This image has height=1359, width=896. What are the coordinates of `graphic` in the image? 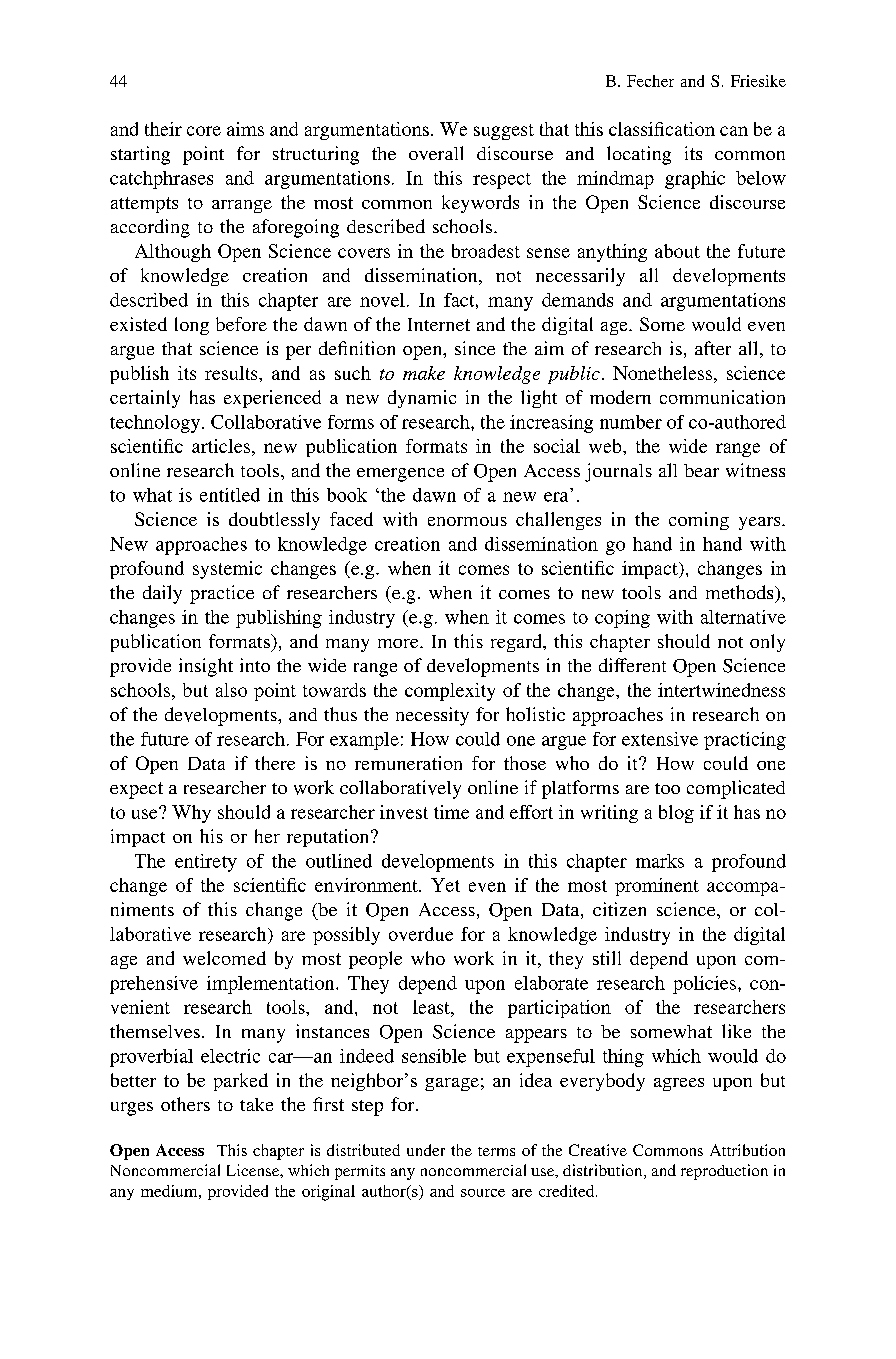 It's located at (695, 180).
